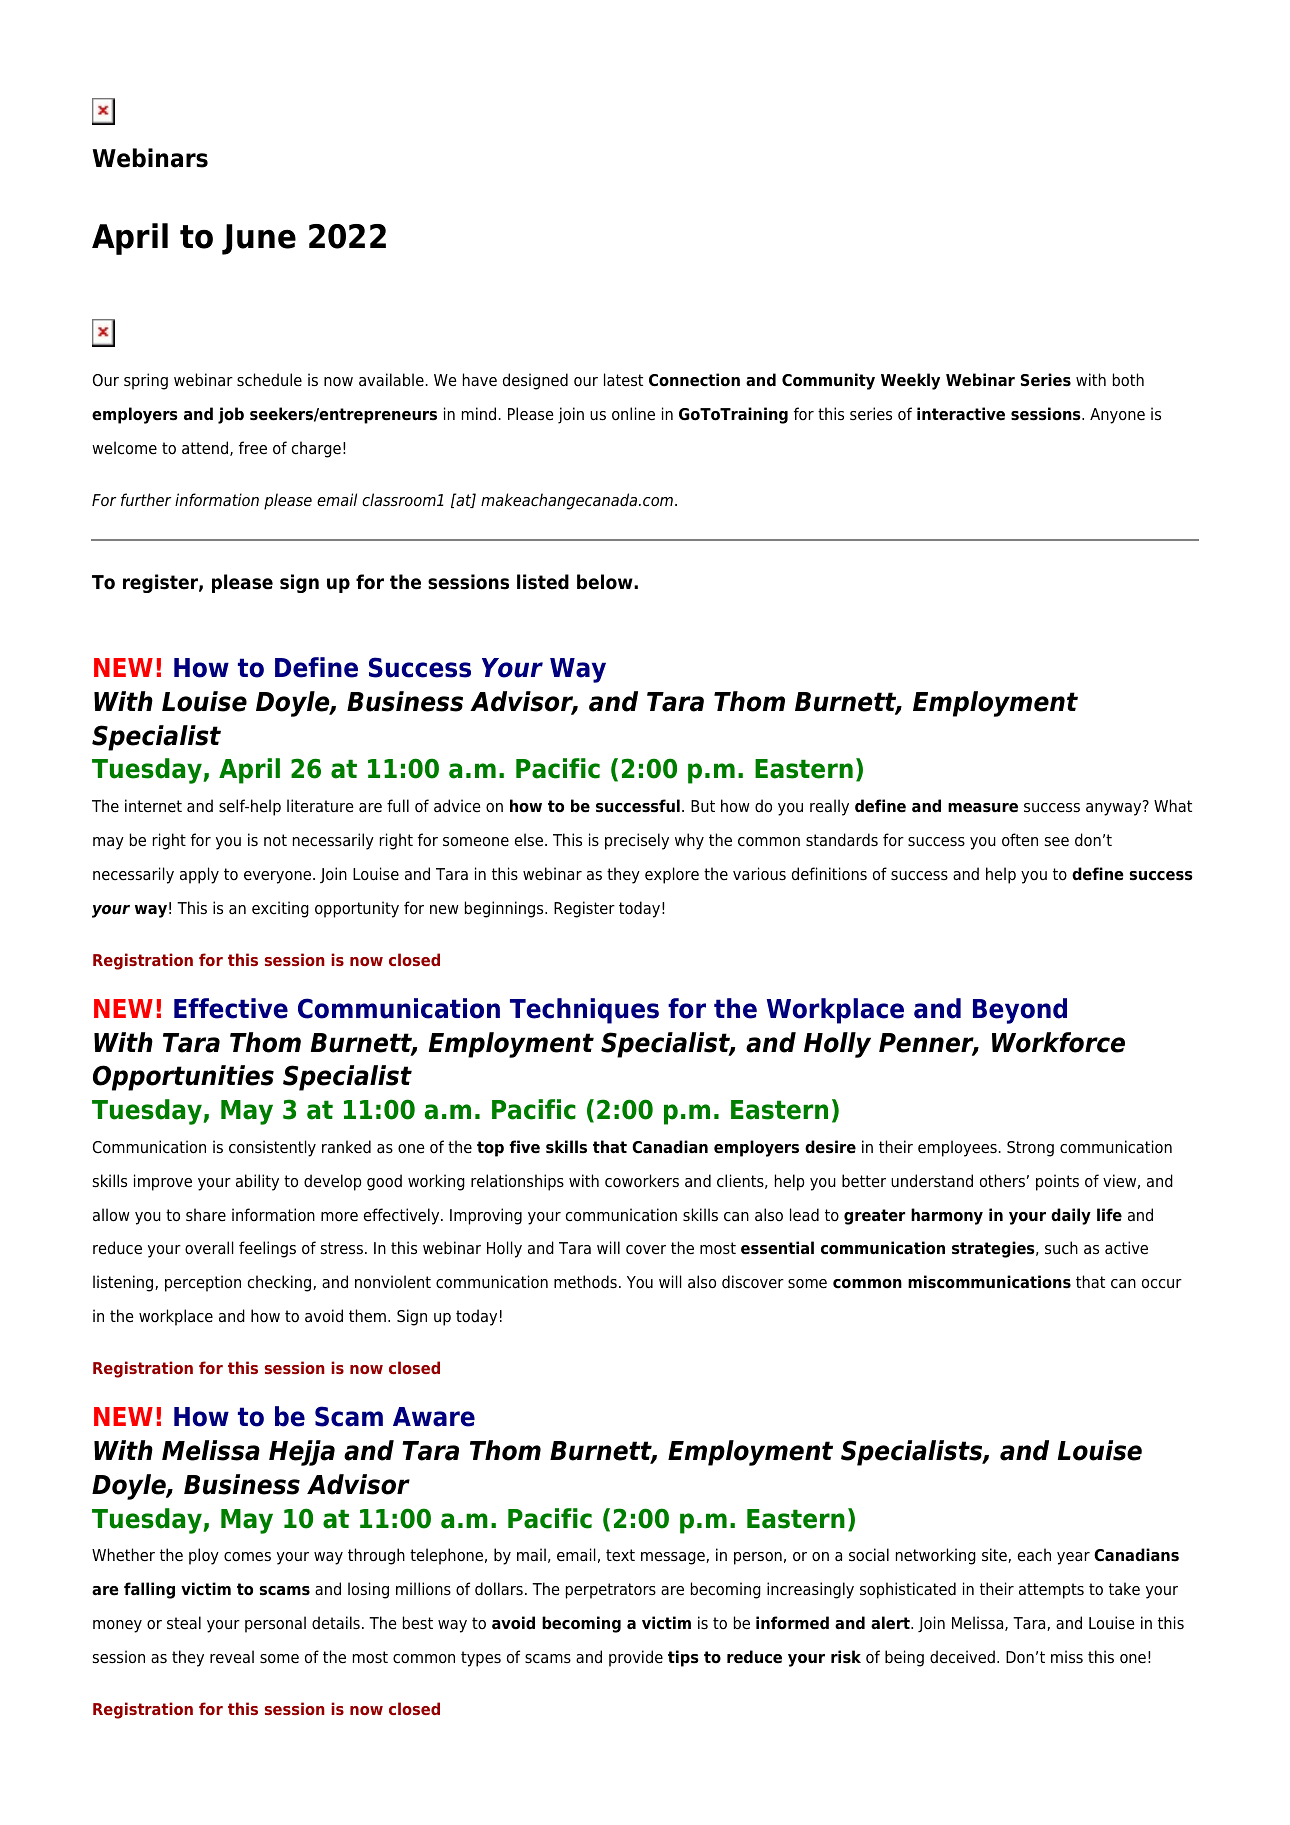 This screenshot has height=1825, width=1290. Describe the element at coordinates (642, 1181) in the screenshot. I see `coworkers` at that location.
